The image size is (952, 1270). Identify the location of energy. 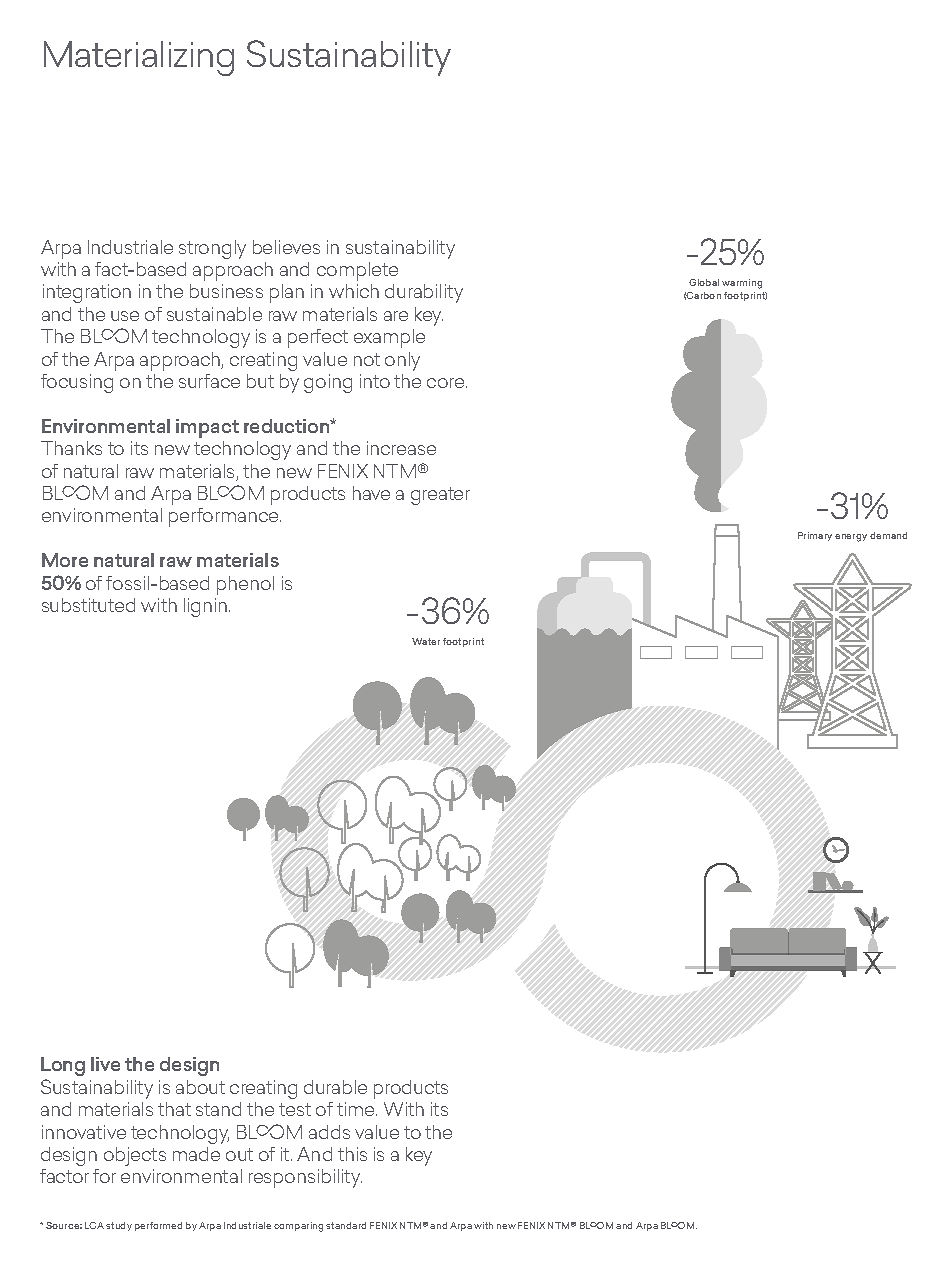
(851, 538).
